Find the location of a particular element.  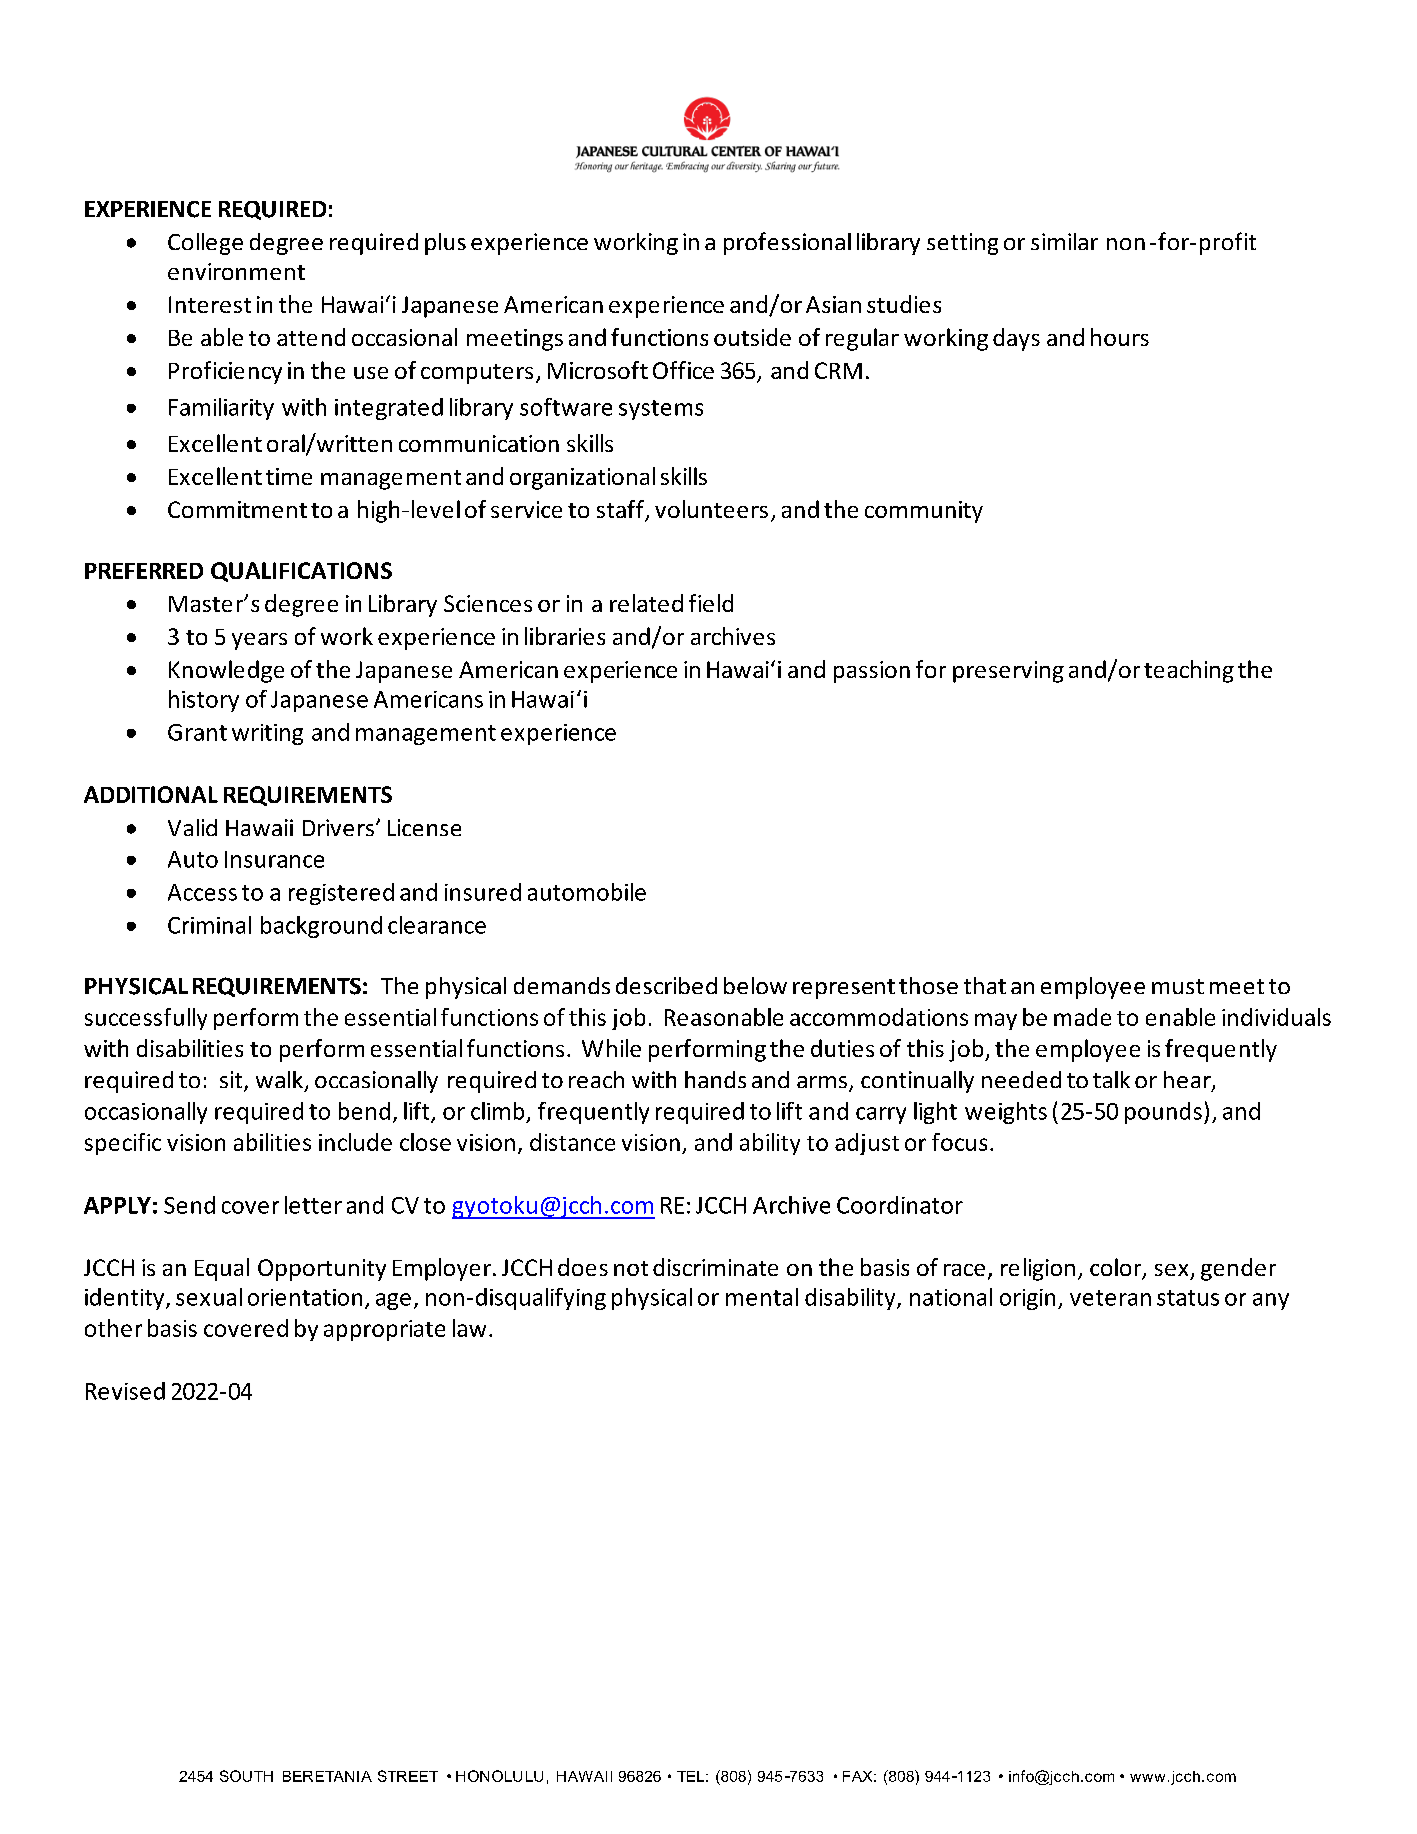

successfully is located at coordinates (146, 1019).
